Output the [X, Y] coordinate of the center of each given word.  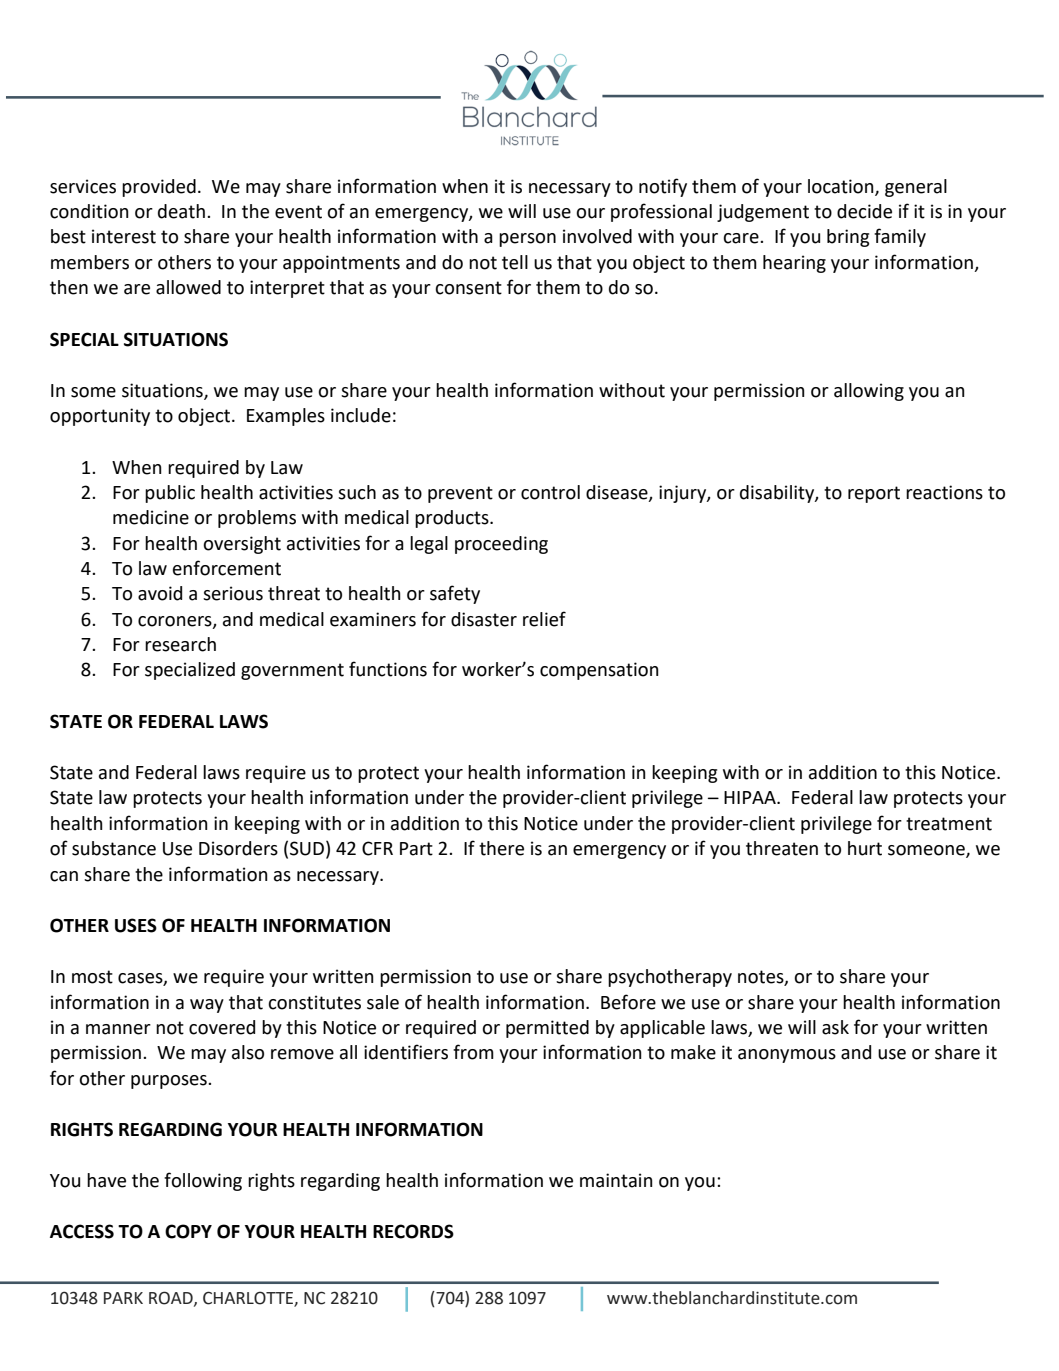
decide [864, 211]
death [181, 211]
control [550, 492]
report [874, 494]
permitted [547, 1029]
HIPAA [751, 797]
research [180, 644]
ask [835, 1027]
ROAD [172, 1298]
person [527, 240]
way [207, 1006]
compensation [599, 671]
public [170, 494]
